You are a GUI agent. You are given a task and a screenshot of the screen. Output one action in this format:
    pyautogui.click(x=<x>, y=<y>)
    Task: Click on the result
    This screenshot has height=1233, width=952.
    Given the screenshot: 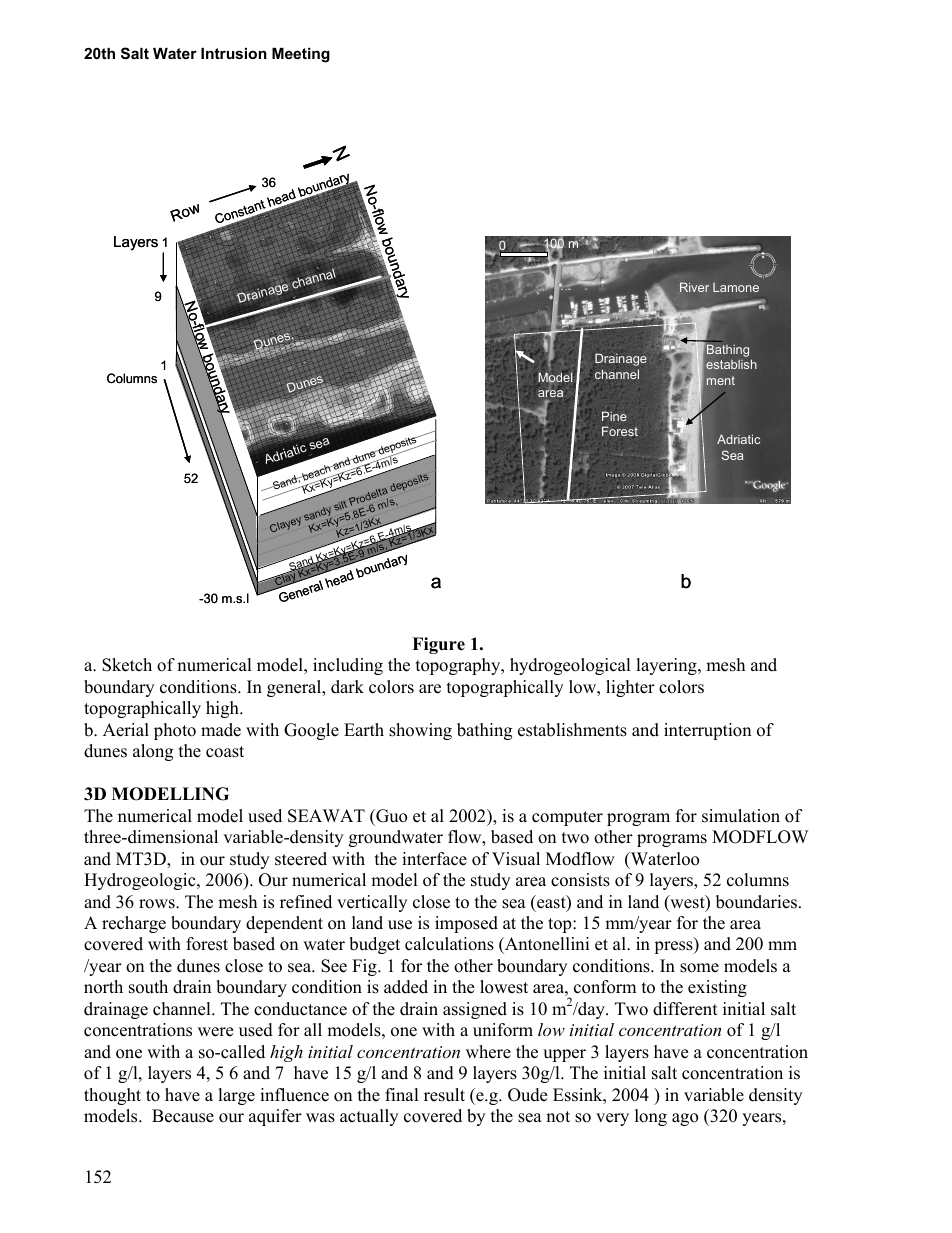 What is the action you would take?
    pyautogui.click(x=444, y=1095)
